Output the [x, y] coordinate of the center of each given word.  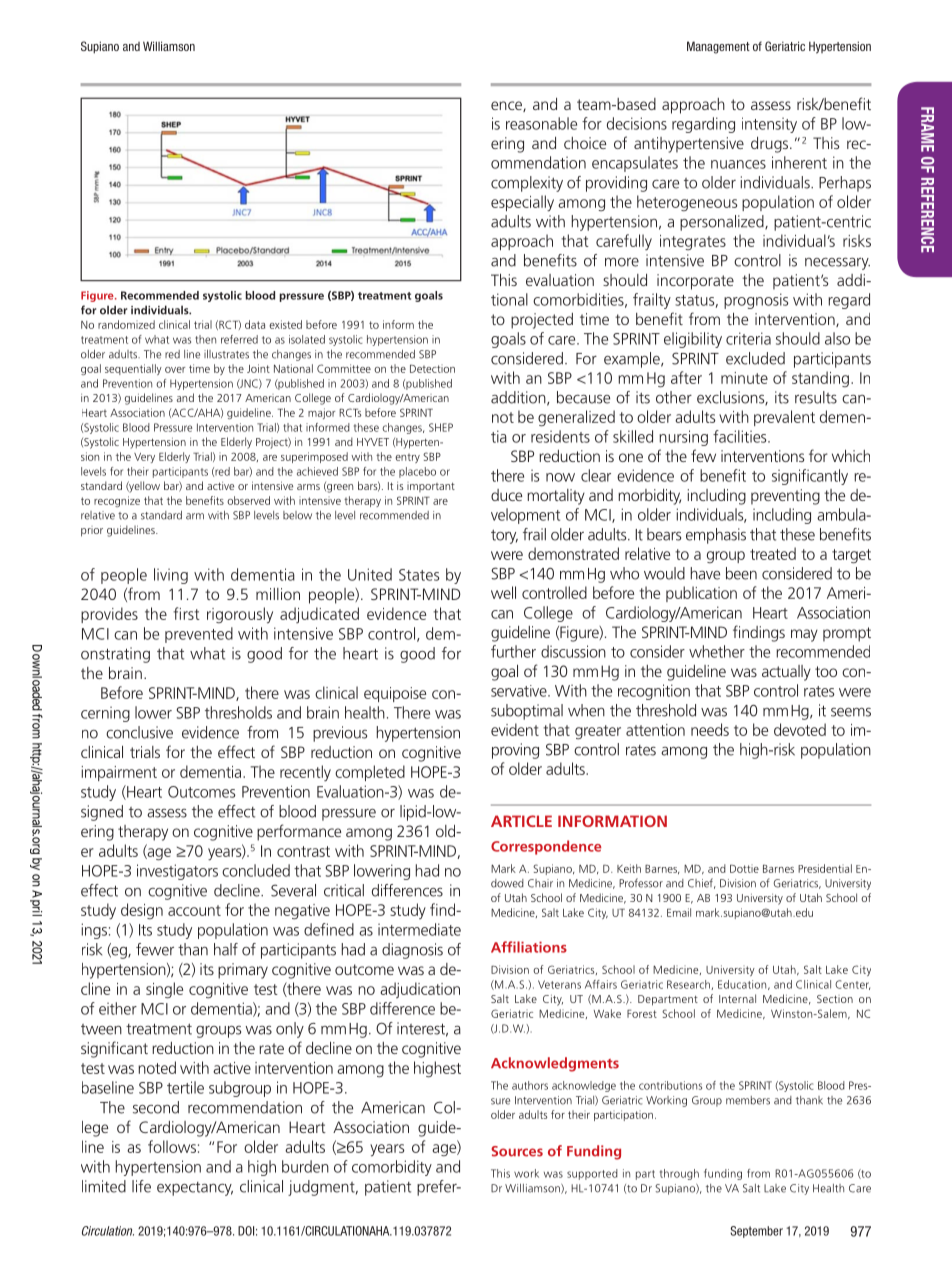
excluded [755, 358]
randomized [126, 324]
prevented [199, 635]
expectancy [195, 1189]
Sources [517, 1151]
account [194, 910]
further [513, 651]
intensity [769, 125]
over [175, 370]
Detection [432, 369]
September [756, 1232]
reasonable [541, 123]
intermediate [419, 929]
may [804, 635]
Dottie [744, 869]
